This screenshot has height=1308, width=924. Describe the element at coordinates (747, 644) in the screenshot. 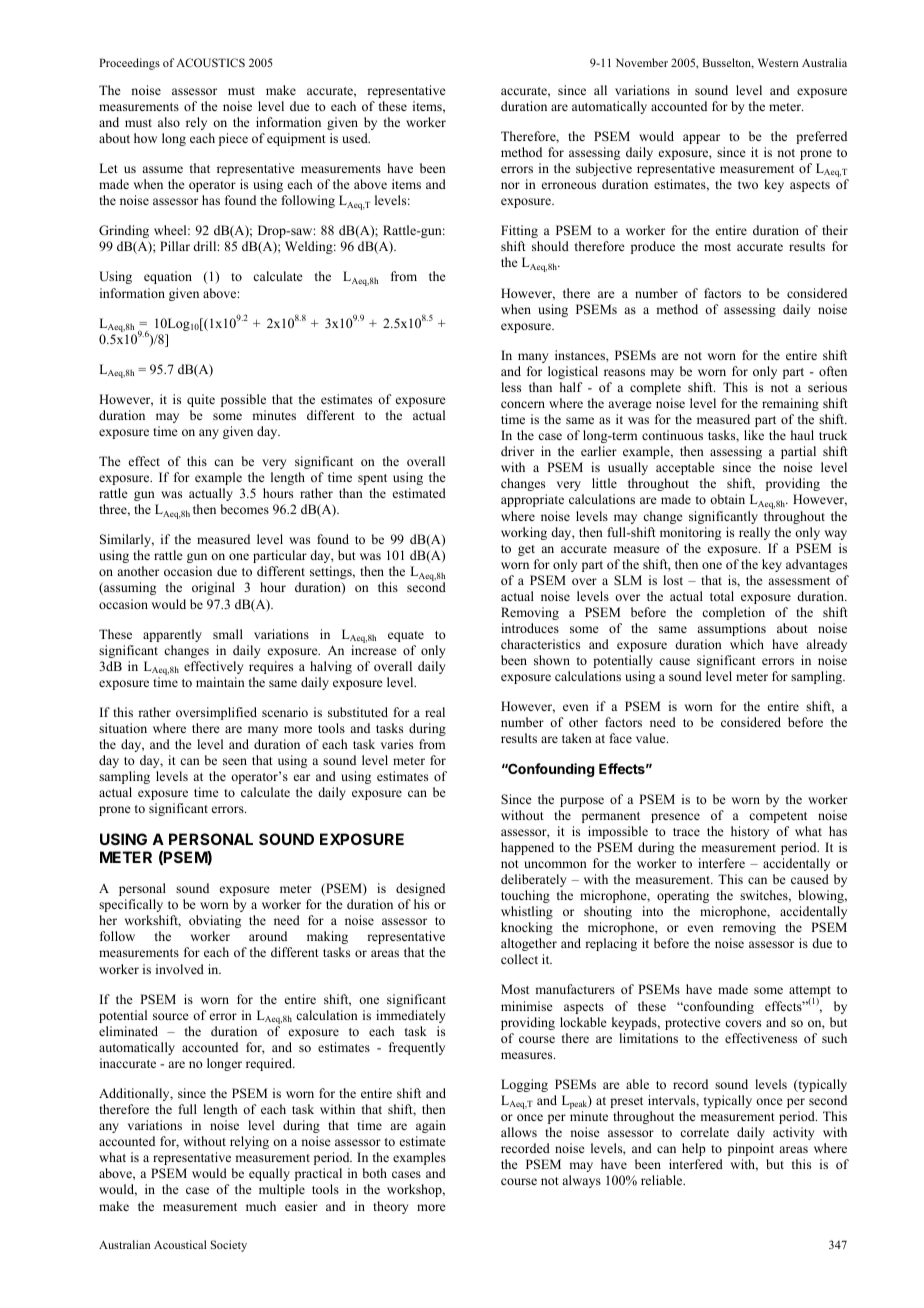

I see `which` at that location.
